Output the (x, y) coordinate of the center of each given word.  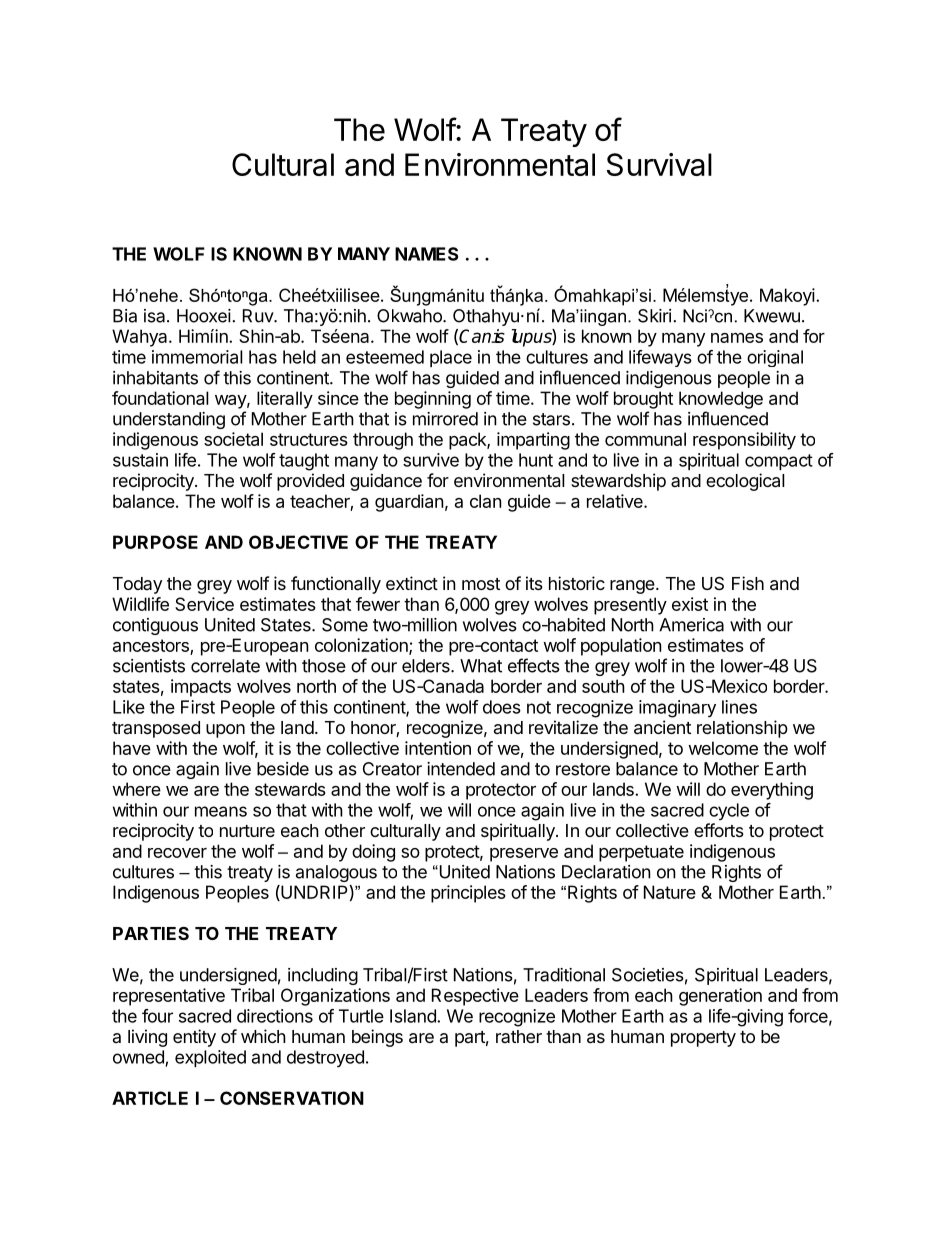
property (703, 1039)
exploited (210, 1058)
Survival (659, 164)
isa (156, 316)
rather (519, 1036)
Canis (482, 336)
